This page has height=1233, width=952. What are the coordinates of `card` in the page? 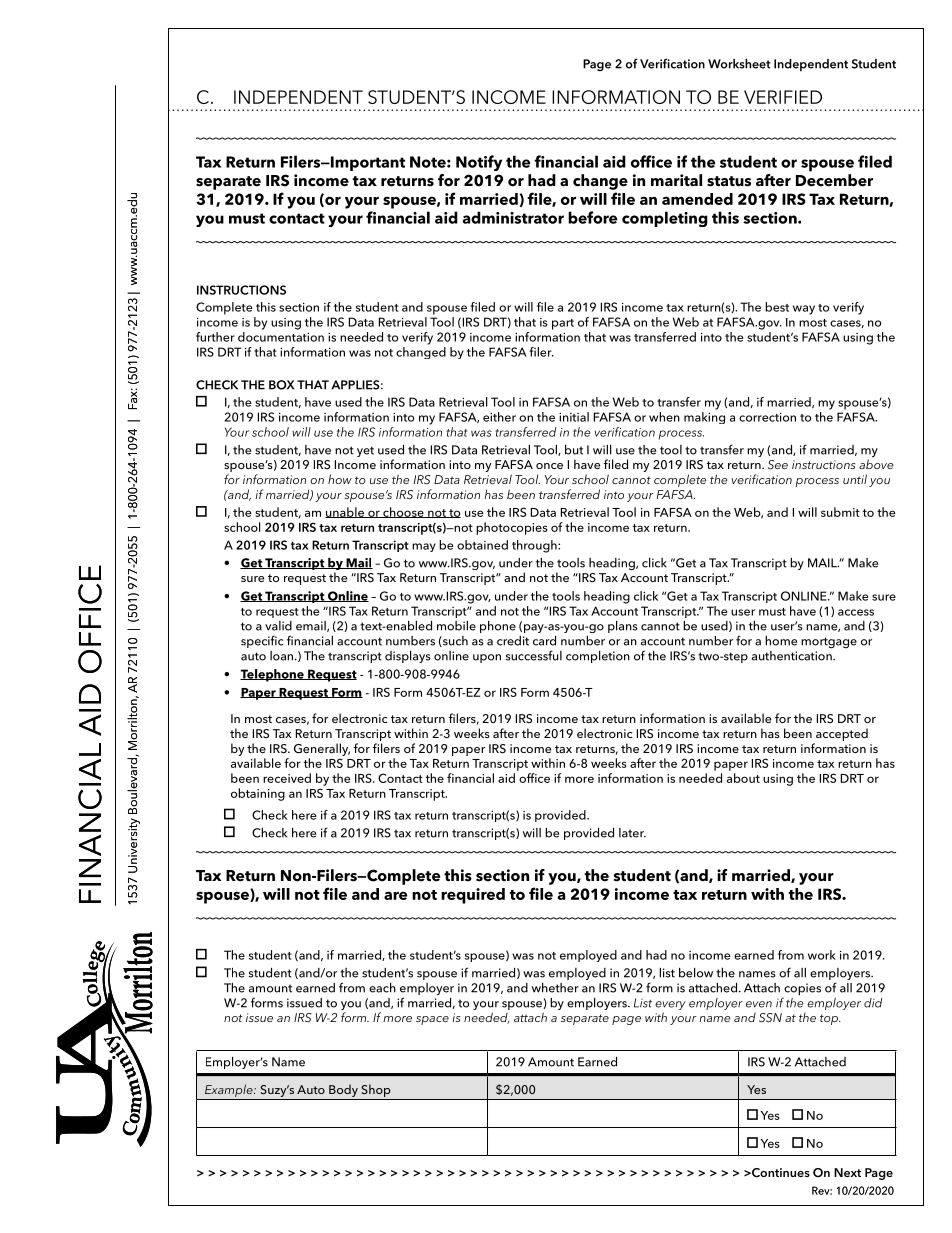 It's located at (544, 641).
